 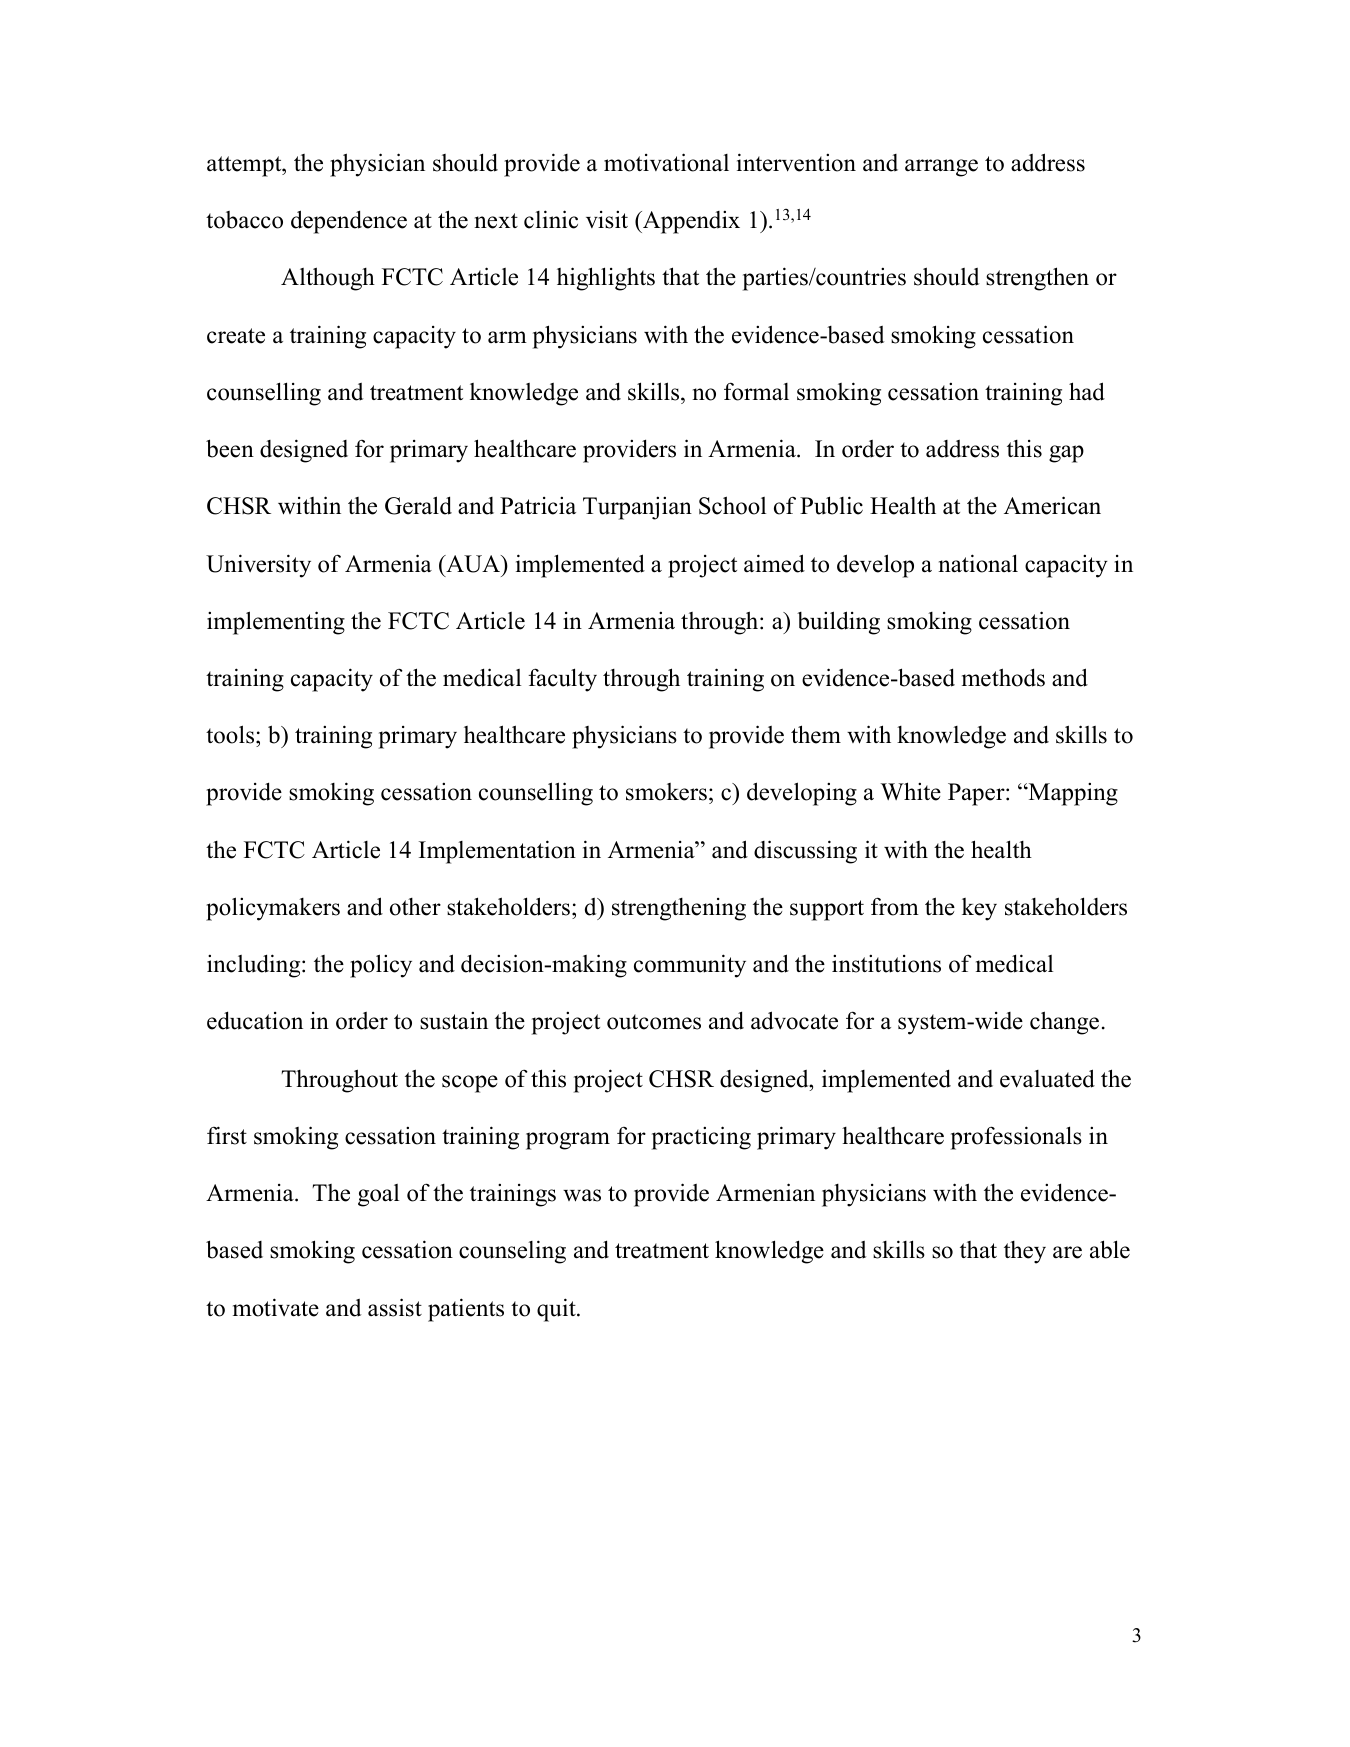 What do you see at coordinates (732, 505) in the screenshot?
I see `School` at bounding box center [732, 505].
